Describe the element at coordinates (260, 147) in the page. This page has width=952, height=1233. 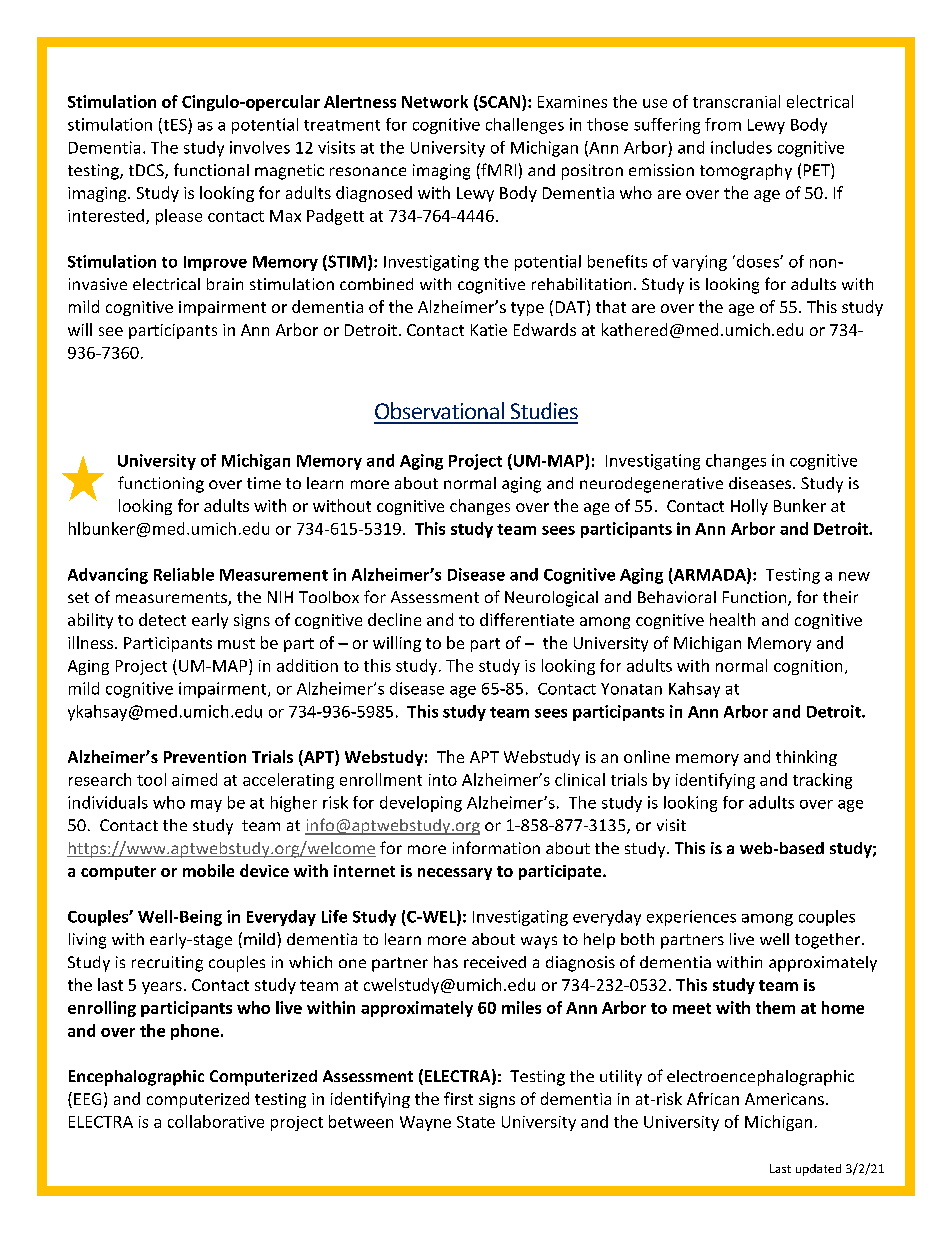
I see `involves` at that location.
